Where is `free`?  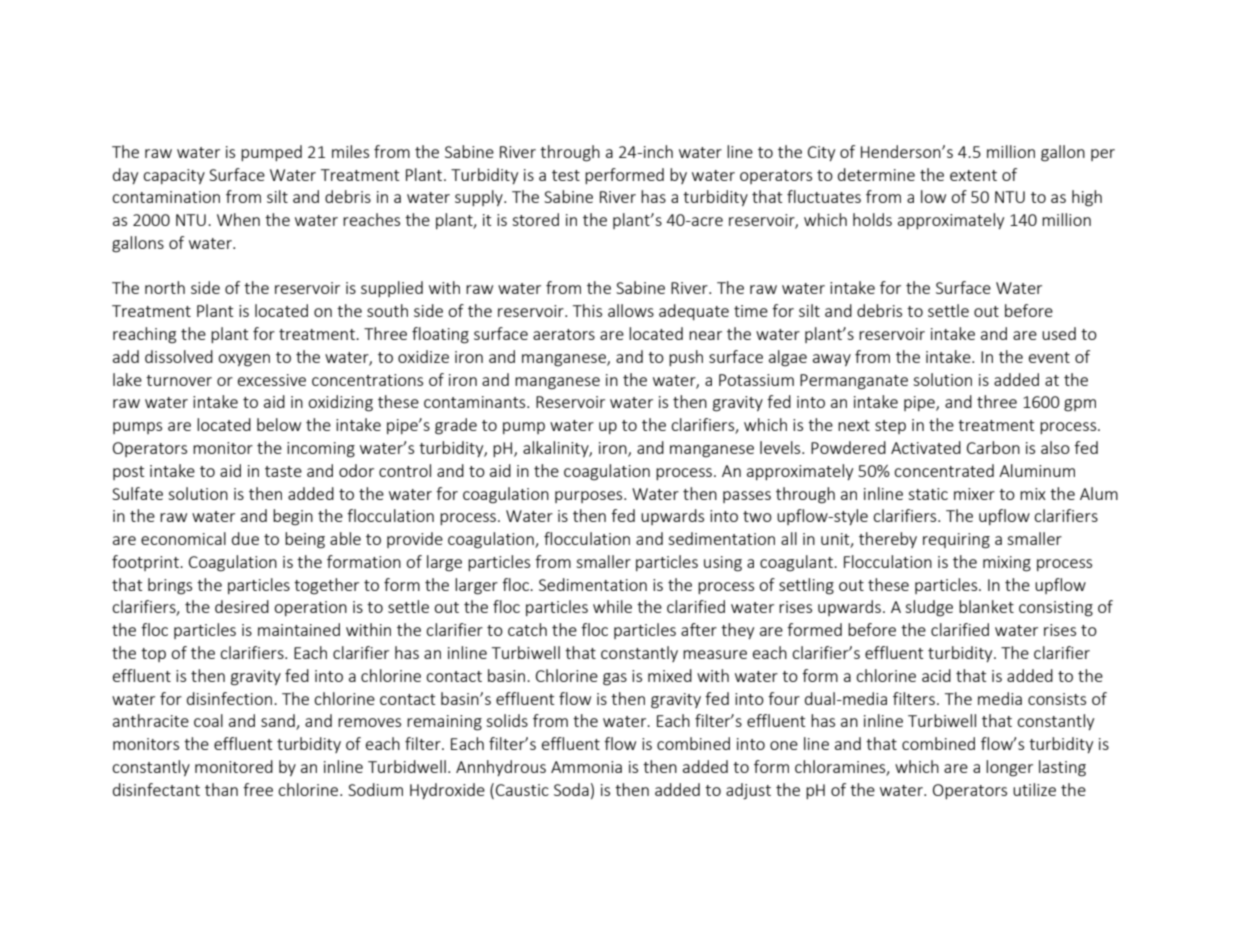
free is located at coordinates (258, 789).
